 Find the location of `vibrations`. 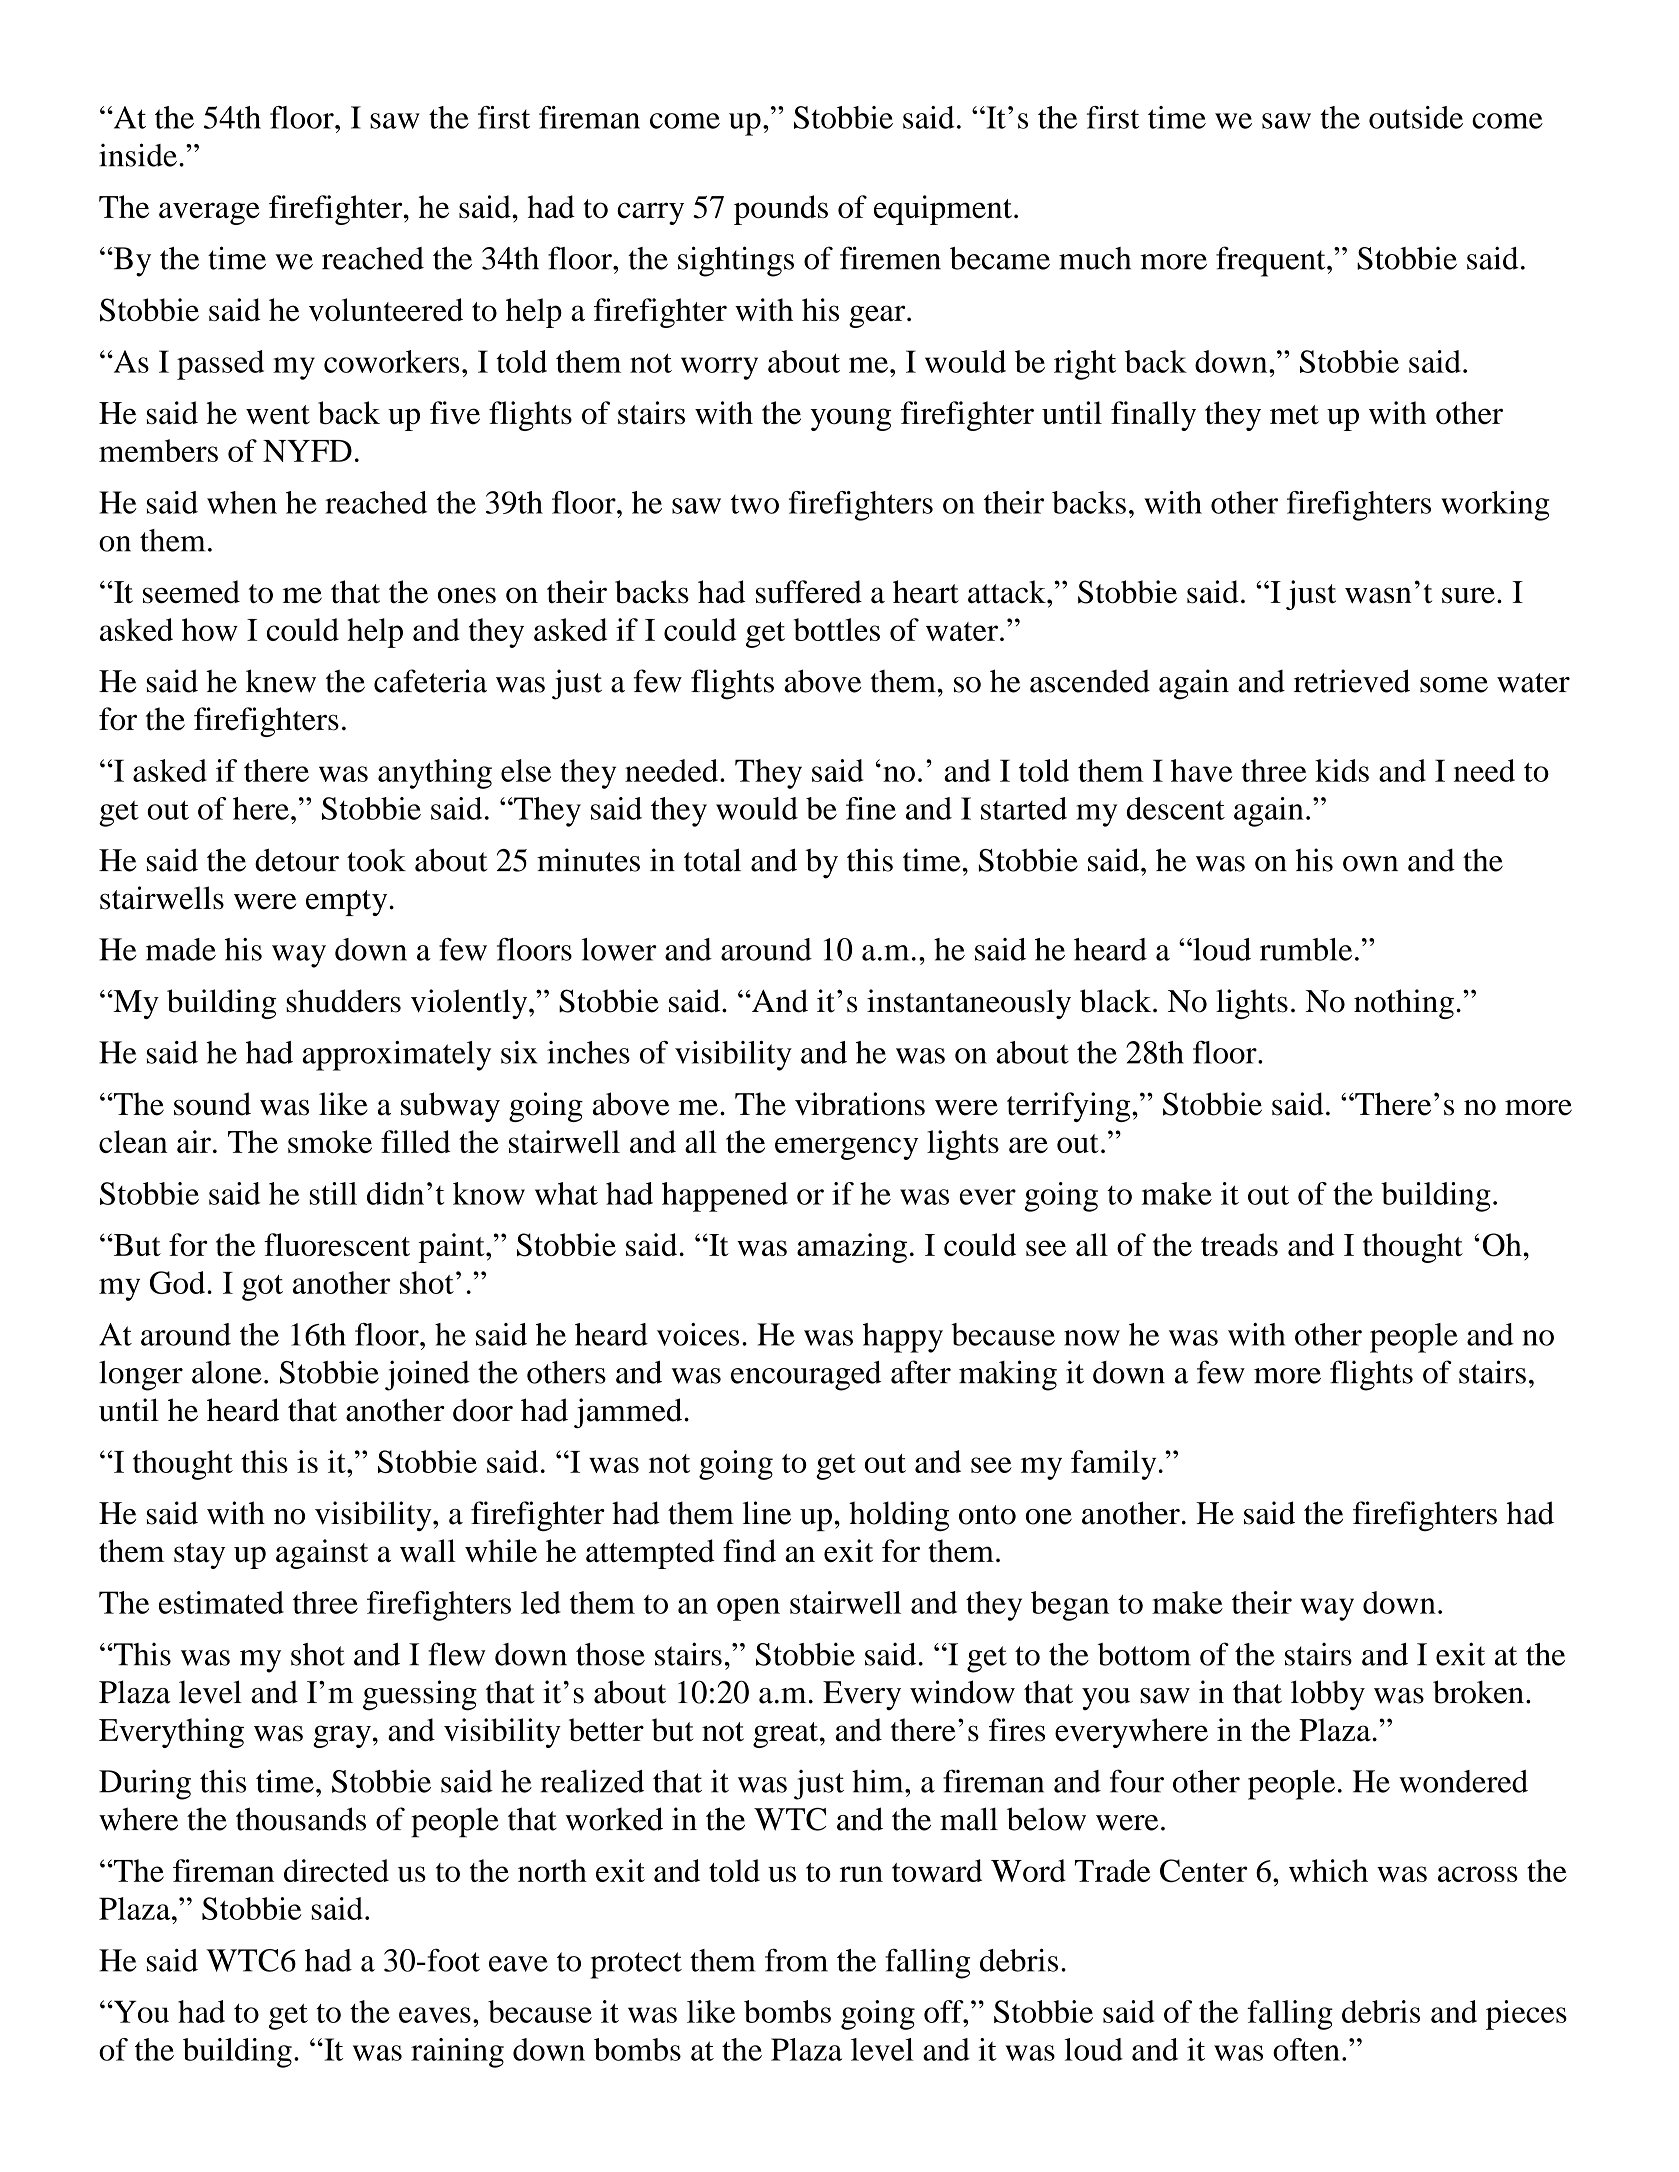

vibrations is located at coordinates (860, 1104).
